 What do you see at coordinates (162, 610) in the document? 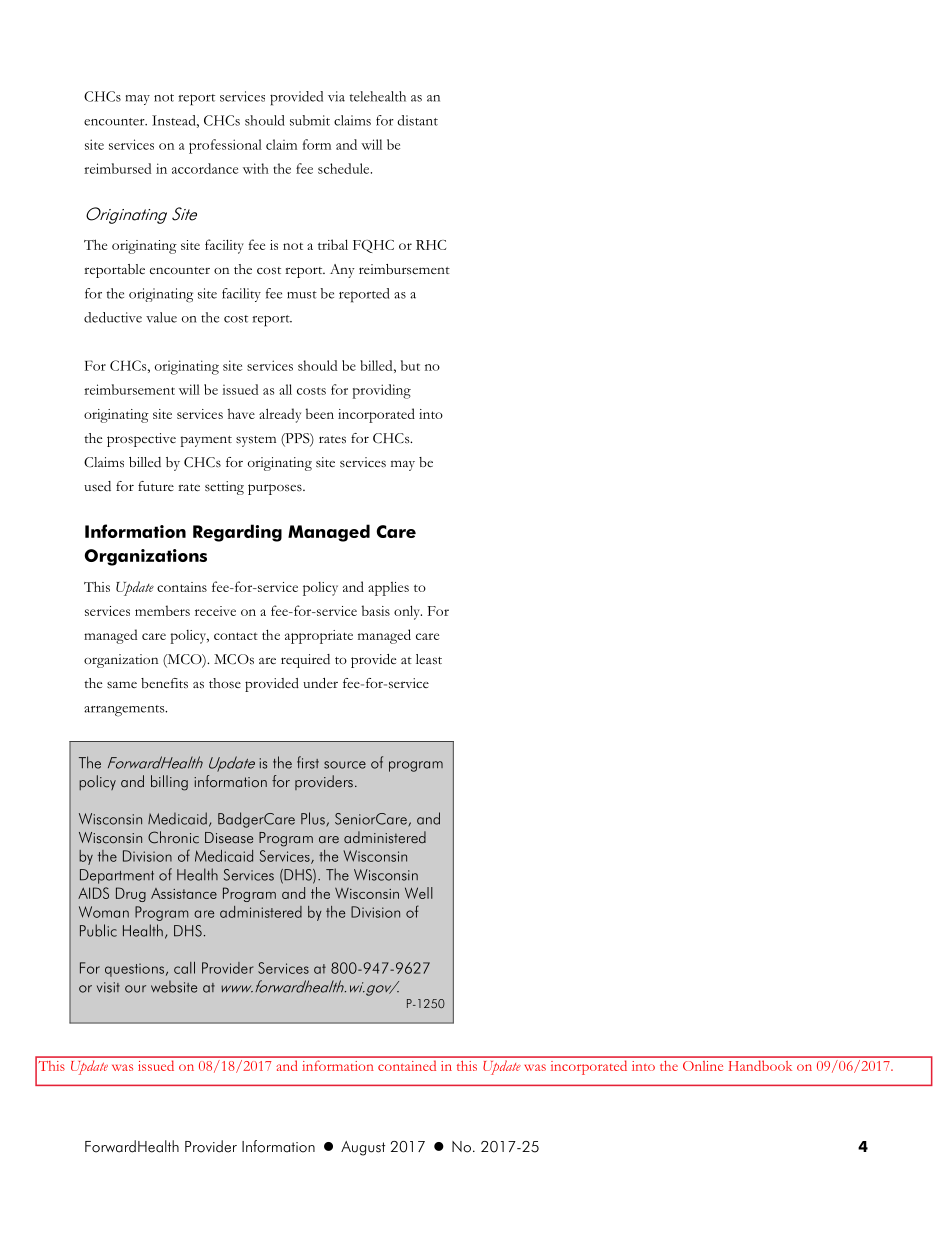
I see `members` at bounding box center [162, 610].
